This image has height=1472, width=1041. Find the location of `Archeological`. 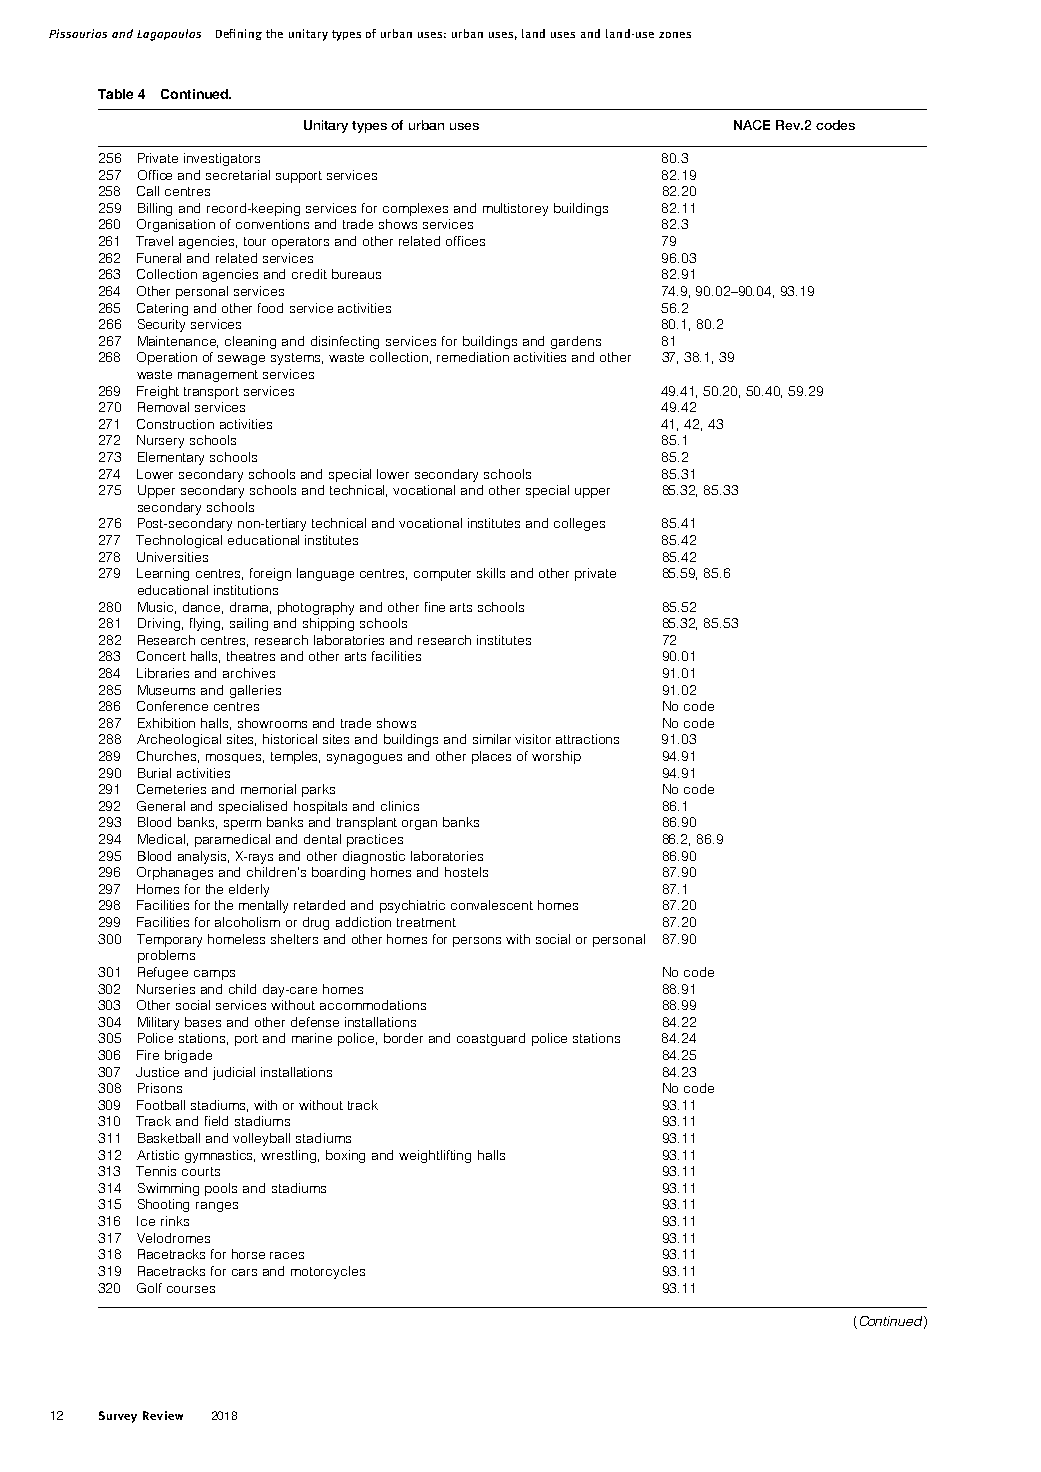

Archeological is located at coordinates (179, 740).
